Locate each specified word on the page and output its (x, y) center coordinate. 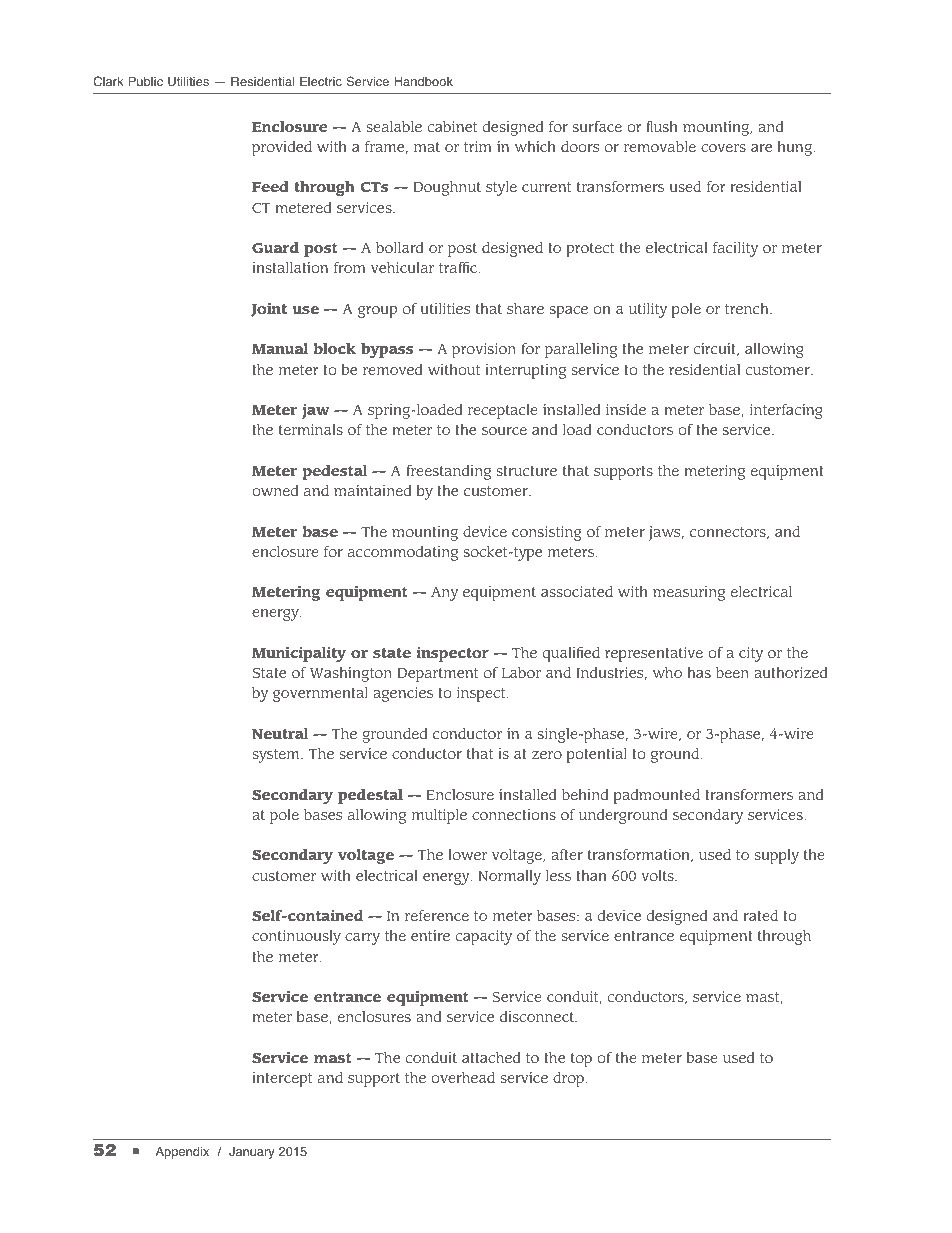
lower (467, 854)
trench (748, 308)
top (581, 1060)
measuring (689, 593)
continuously (296, 937)
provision (484, 350)
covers (723, 148)
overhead (463, 1077)
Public (146, 81)
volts (658, 875)
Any (444, 594)
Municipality (299, 654)
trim (477, 146)
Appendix (182, 1152)
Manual (280, 348)
